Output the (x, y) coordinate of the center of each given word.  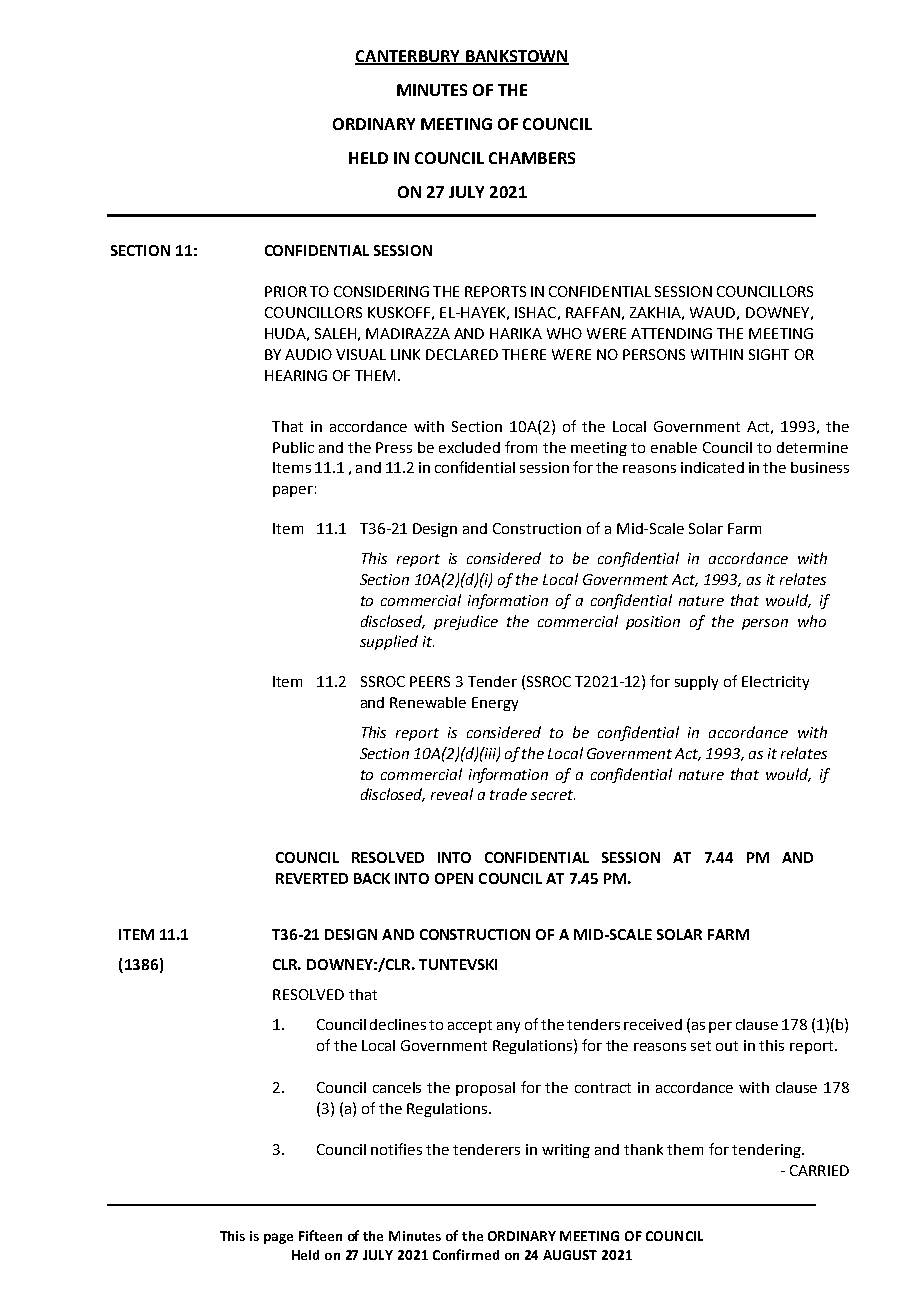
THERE (524, 354)
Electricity (775, 683)
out (727, 1046)
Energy (495, 704)
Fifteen (320, 1235)
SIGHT (769, 354)
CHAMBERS (532, 158)
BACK (372, 878)
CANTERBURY (409, 57)
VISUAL (361, 354)
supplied (389, 642)
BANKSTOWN (516, 57)
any (508, 1027)
